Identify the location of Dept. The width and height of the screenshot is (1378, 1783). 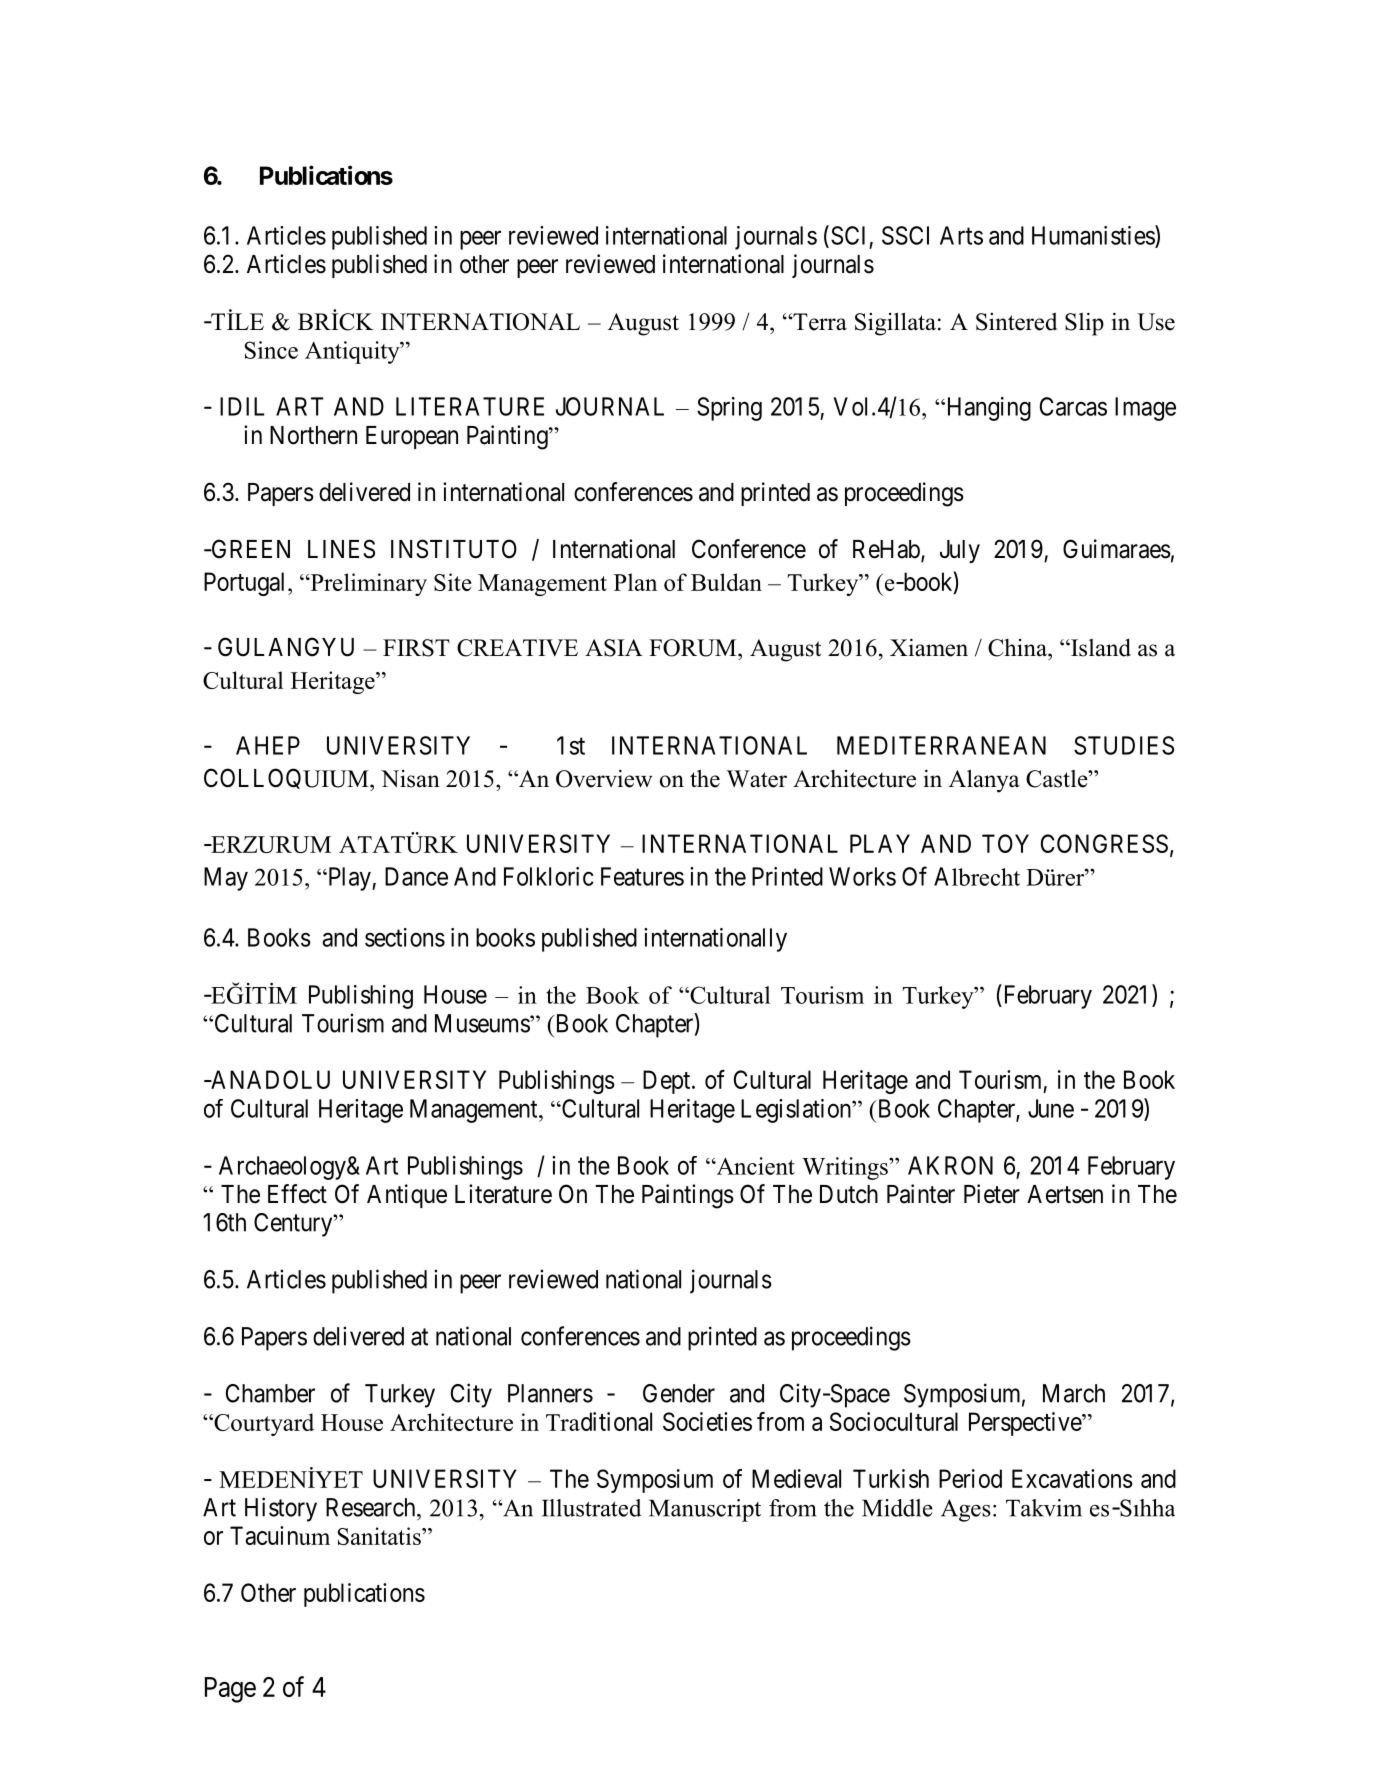
(668, 1082).
